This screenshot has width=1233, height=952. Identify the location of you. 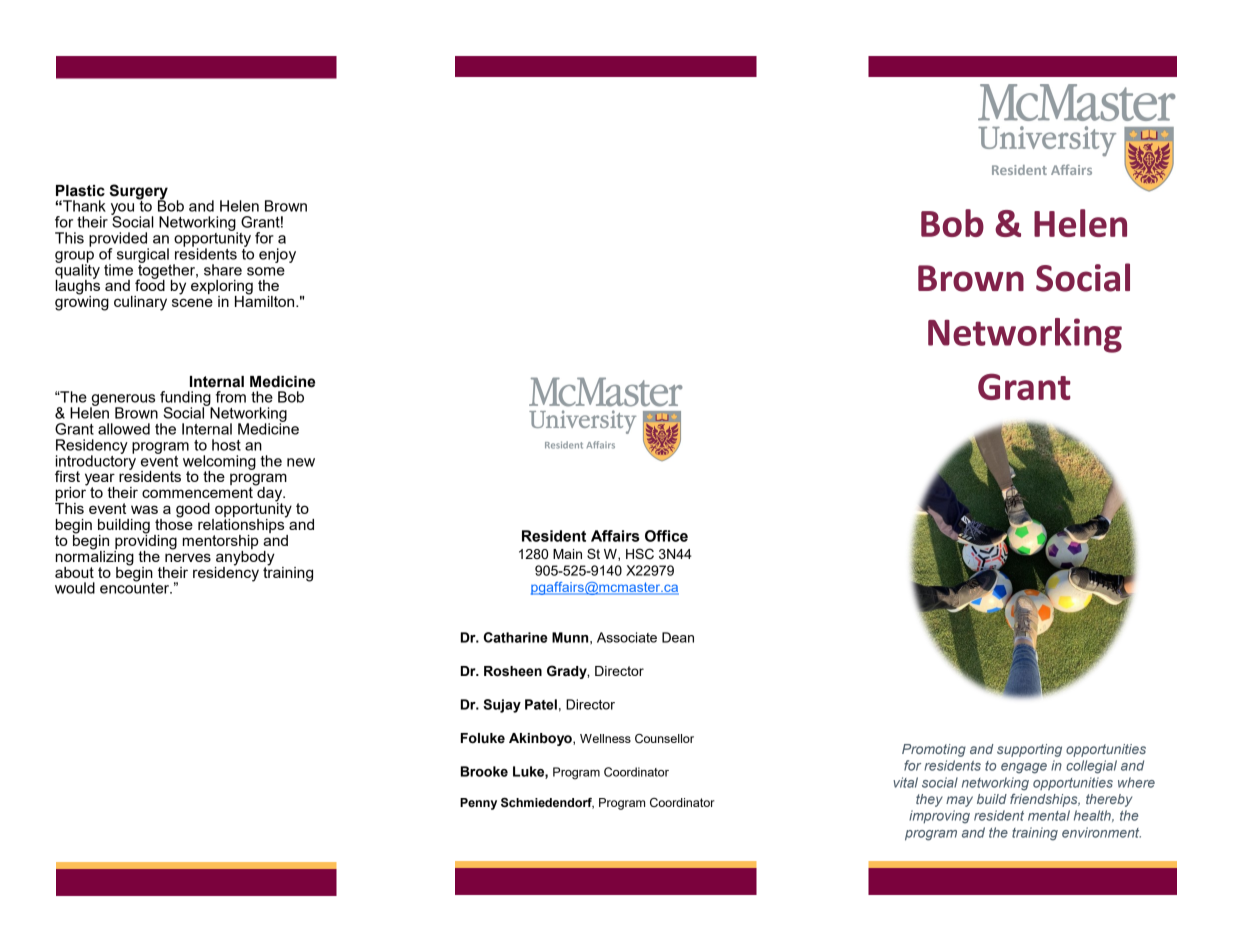
(122, 210).
